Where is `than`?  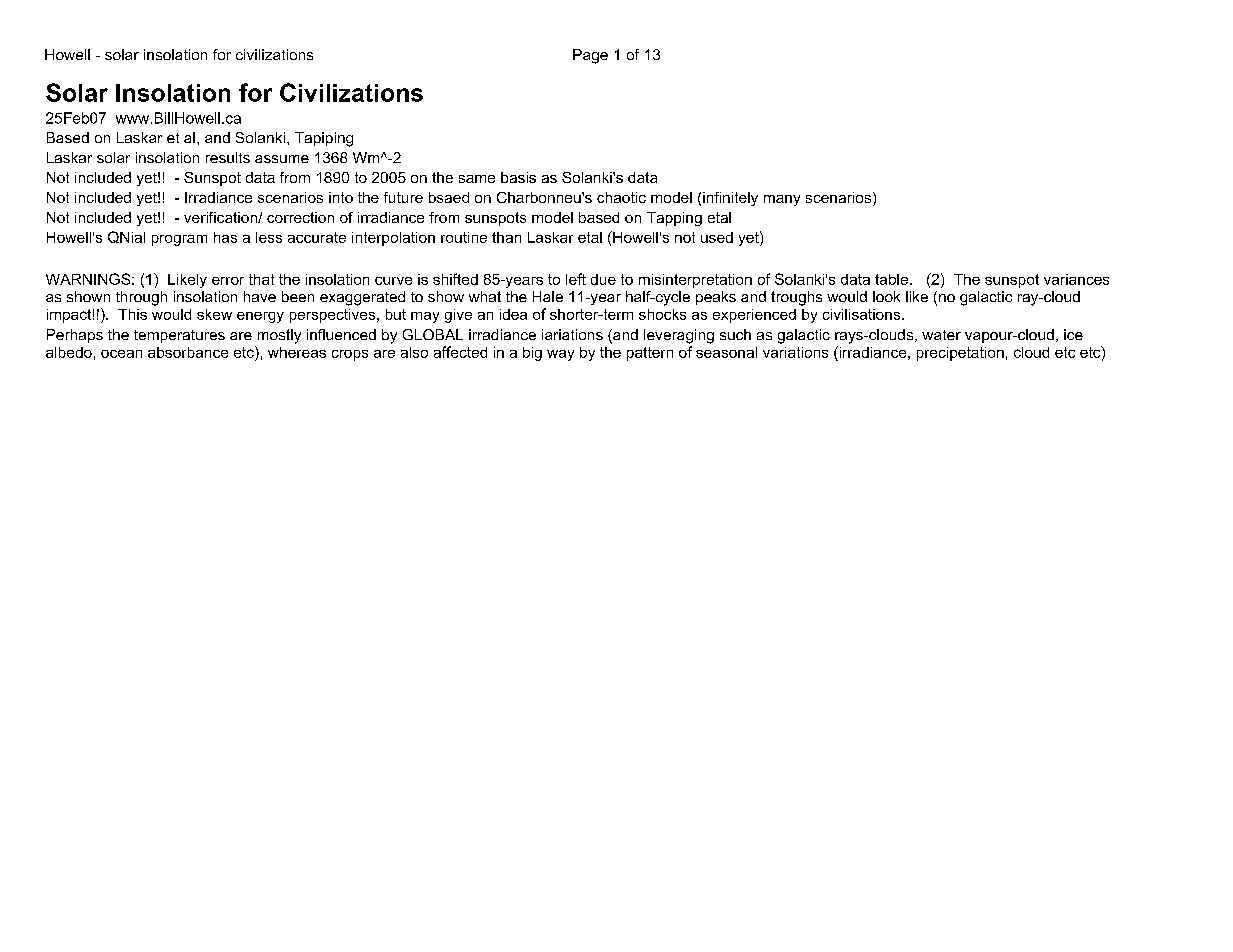 than is located at coordinates (506, 237).
